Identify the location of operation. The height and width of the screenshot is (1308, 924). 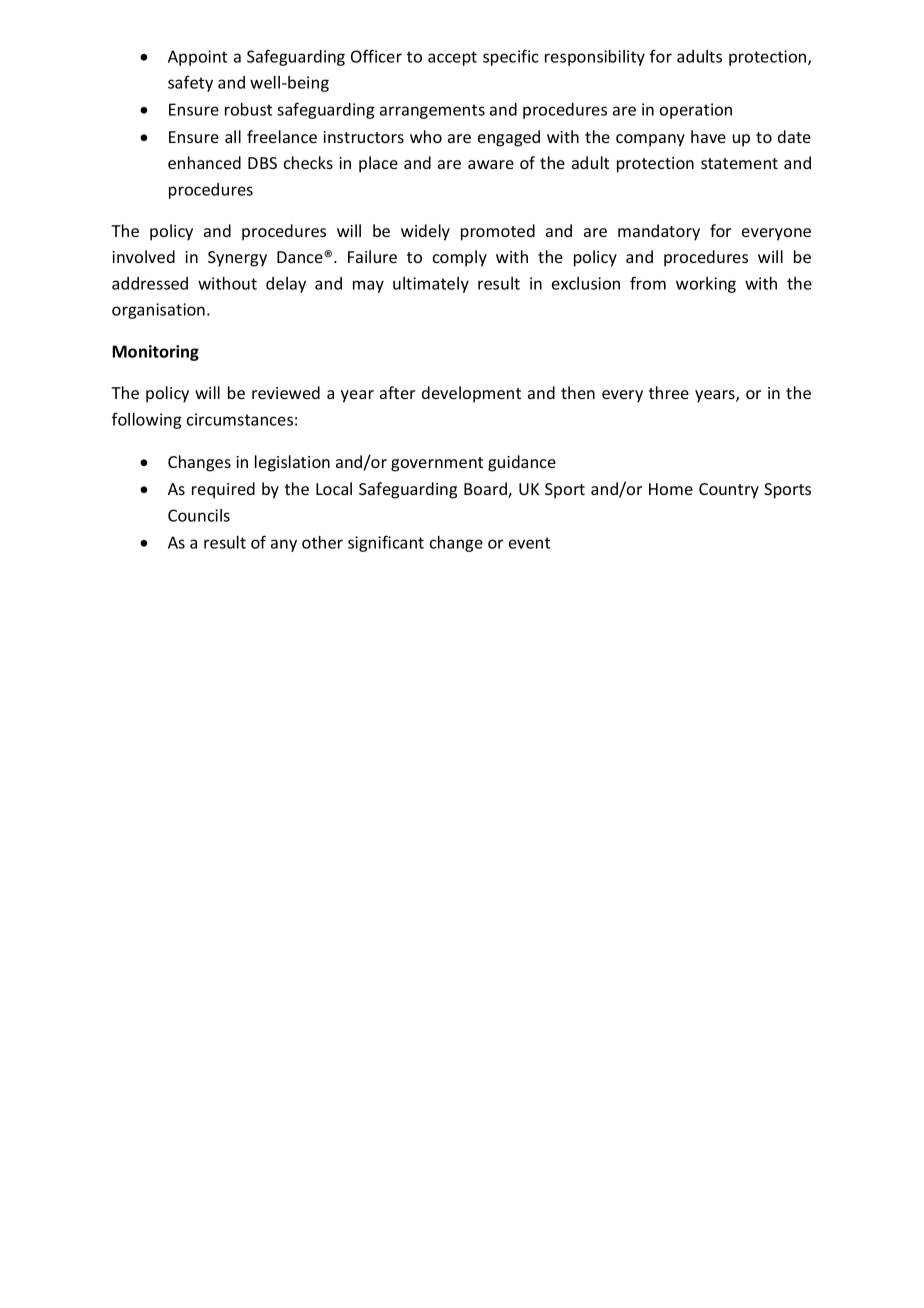
(696, 111).
